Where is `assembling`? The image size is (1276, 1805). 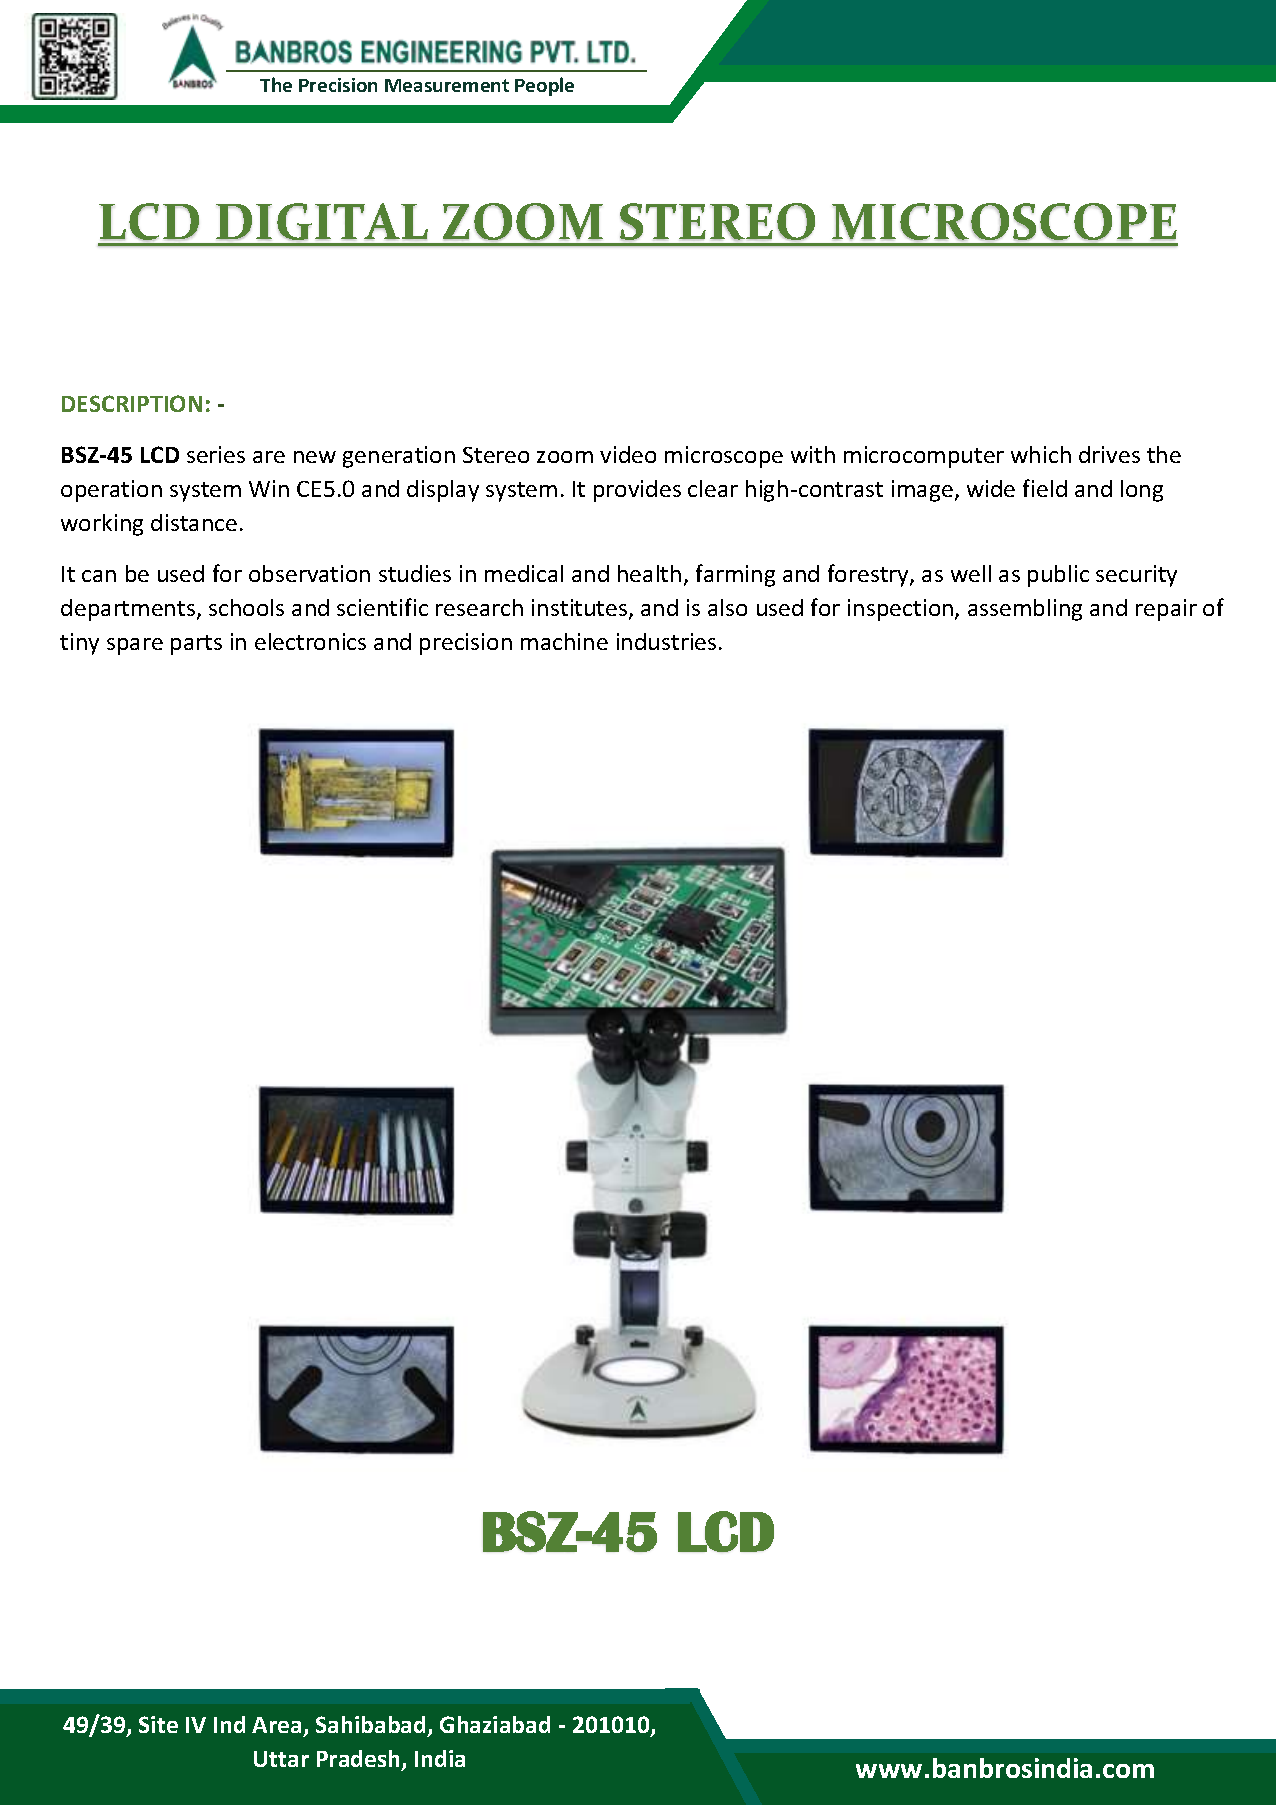 assembling is located at coordinates (1025, 610).
